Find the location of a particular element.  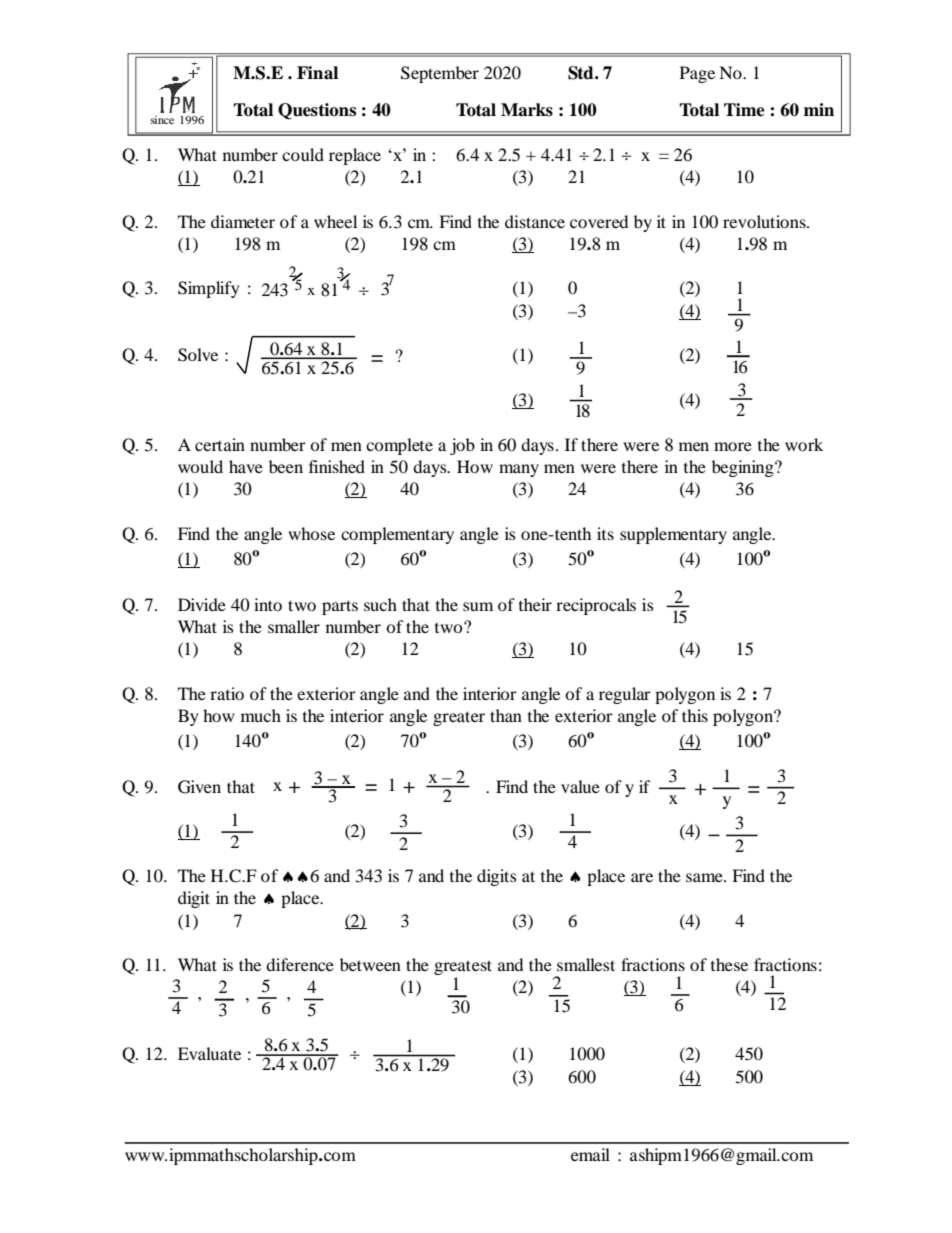

supplementary is located at coordinates (673, 535).
